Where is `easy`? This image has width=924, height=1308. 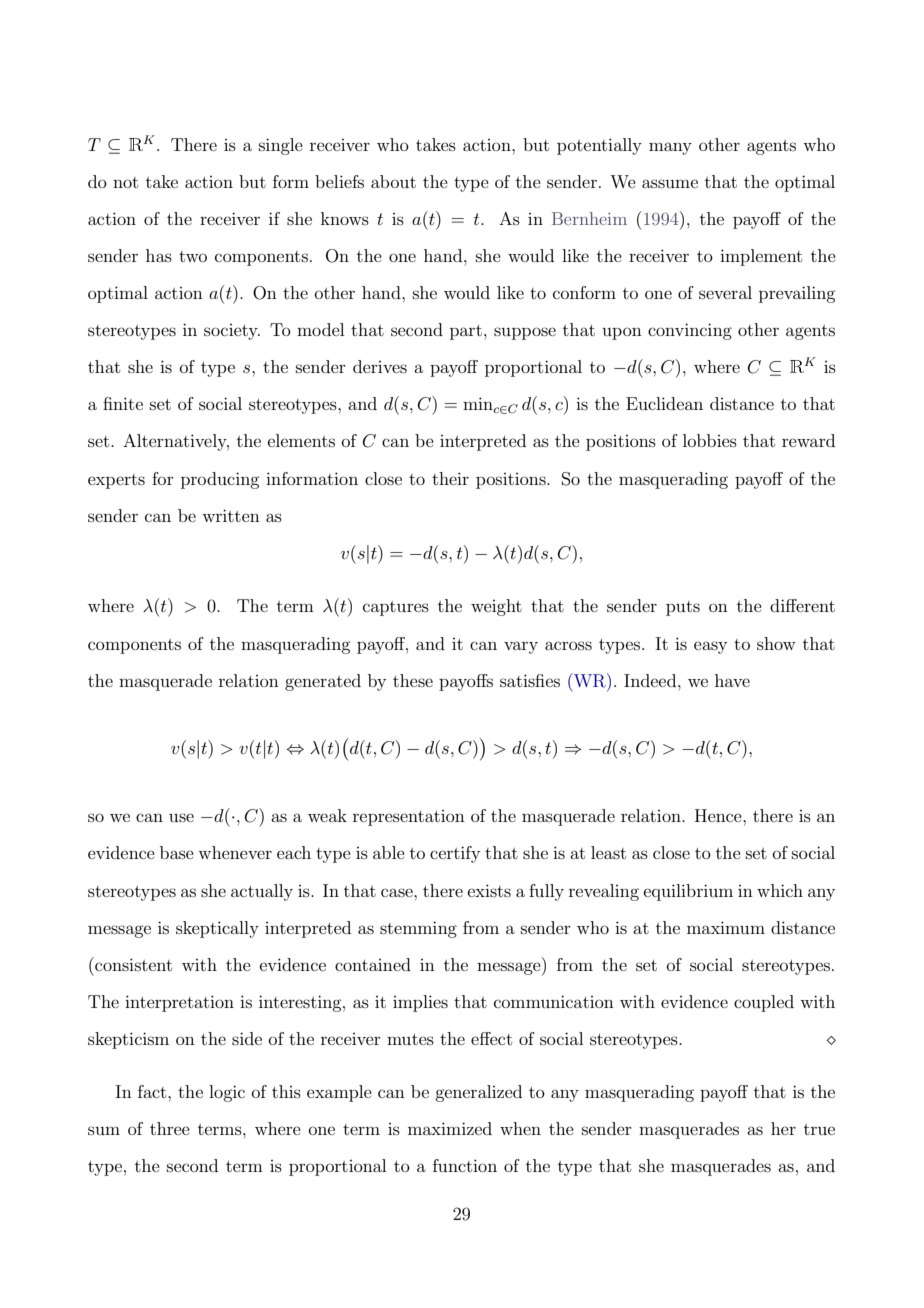 easy is located at coordinates (710, 647).
